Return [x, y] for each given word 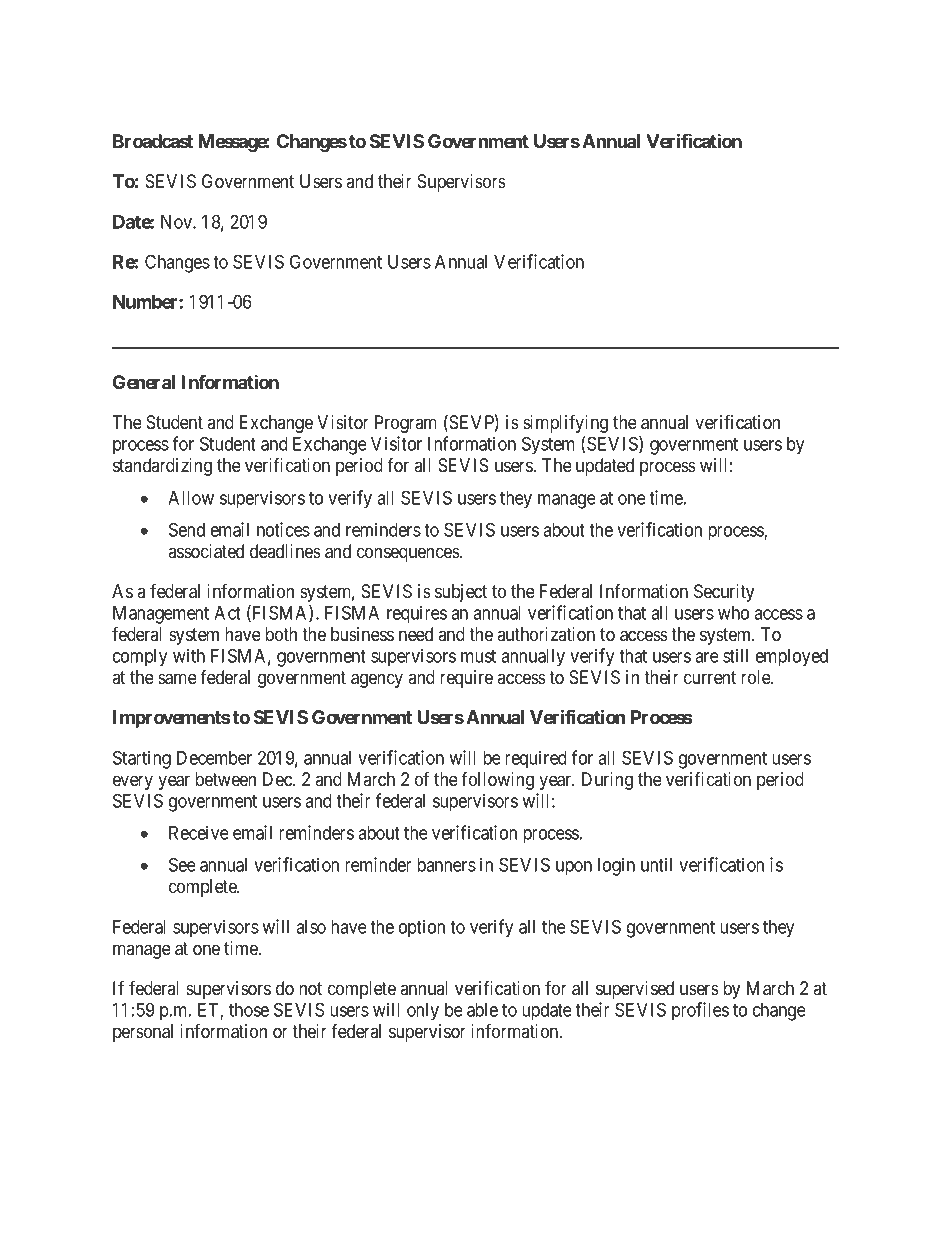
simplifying [565, 423]
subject [461, 593]
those [249, 1010]
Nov [177, 222]
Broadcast [153, 141]
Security [724, 593]
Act [227, 613]
